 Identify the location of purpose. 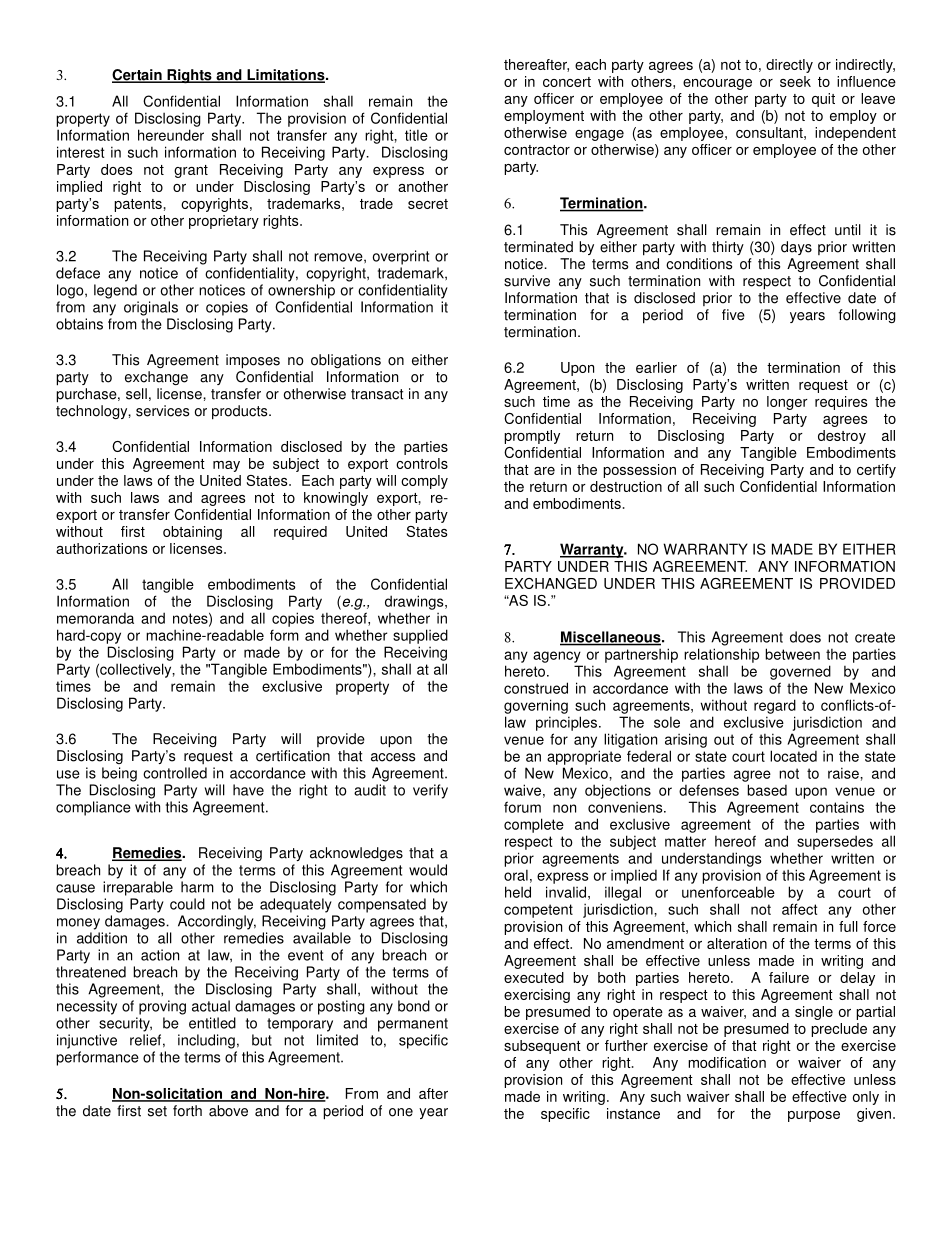
(814, 1116).
